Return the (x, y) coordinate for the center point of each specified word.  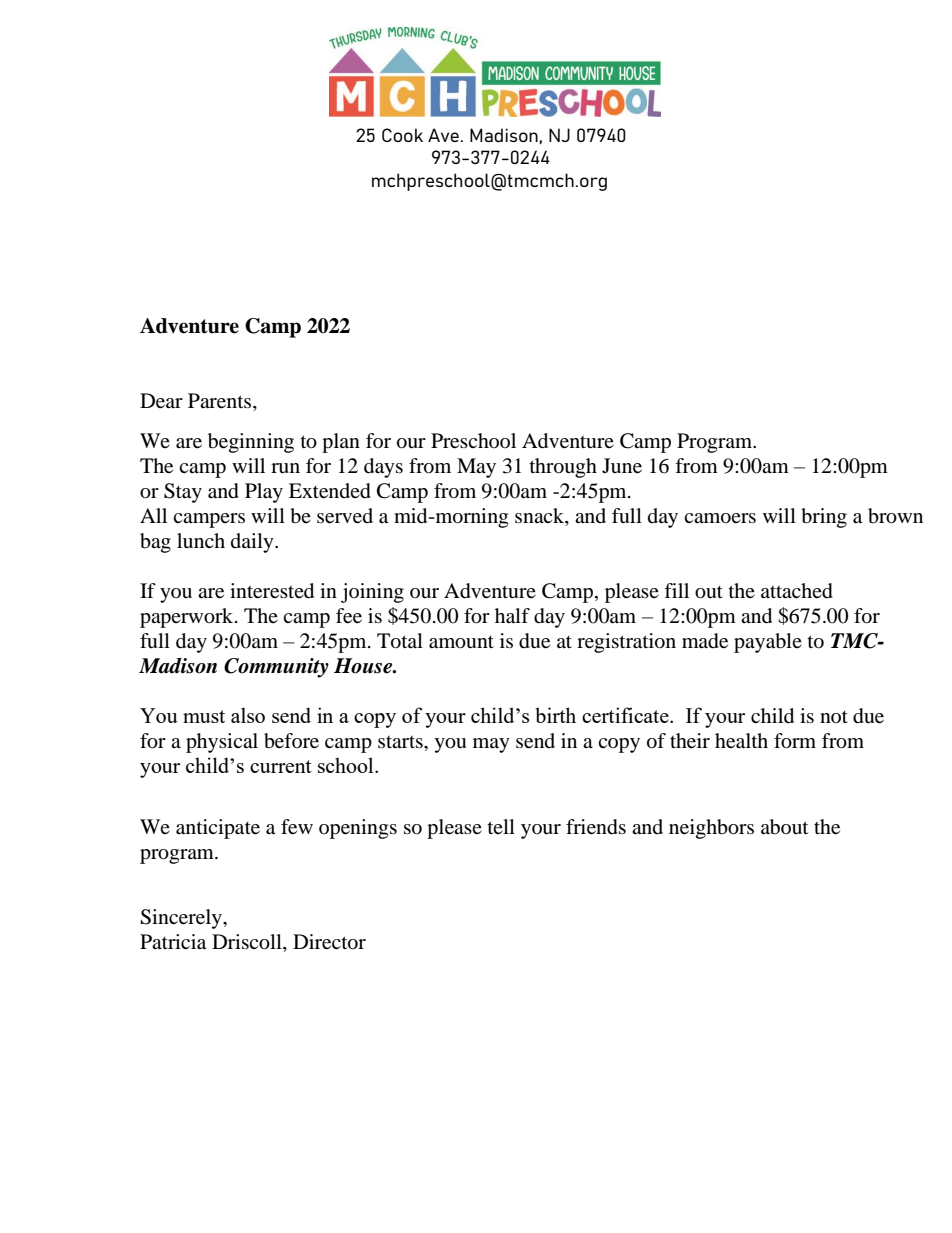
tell (501, 826)
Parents (221, 402)
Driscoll (248, 942)
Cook (402, 135)
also (248, 715)
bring (824, 518)
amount (461, 642)
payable (768, 643)
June (622, 466)
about (784, 827)
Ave (443, 135)
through (563, 468)
